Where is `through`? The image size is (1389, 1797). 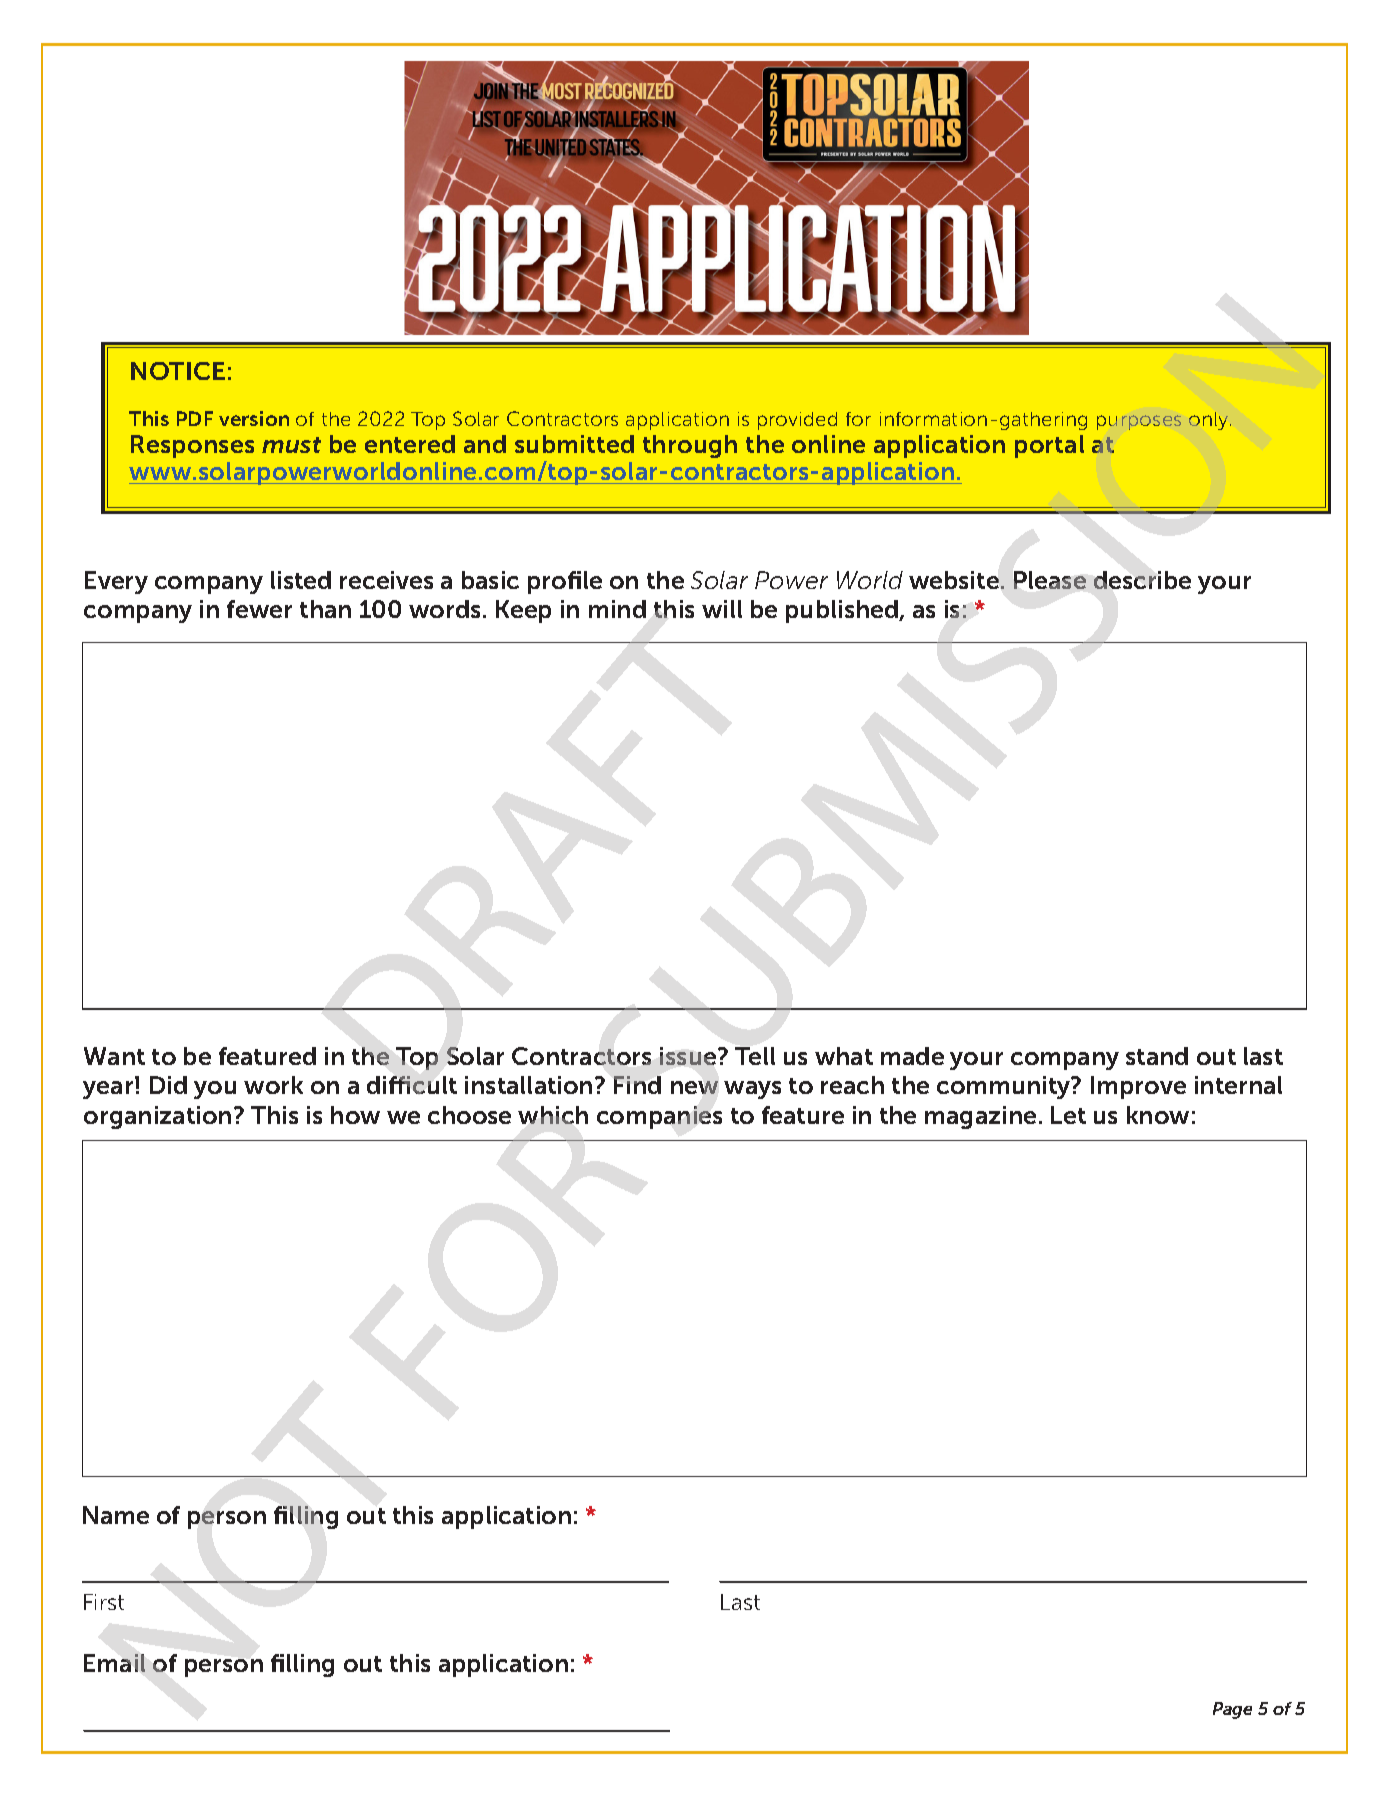 through is located at coordinates (690, 446).
